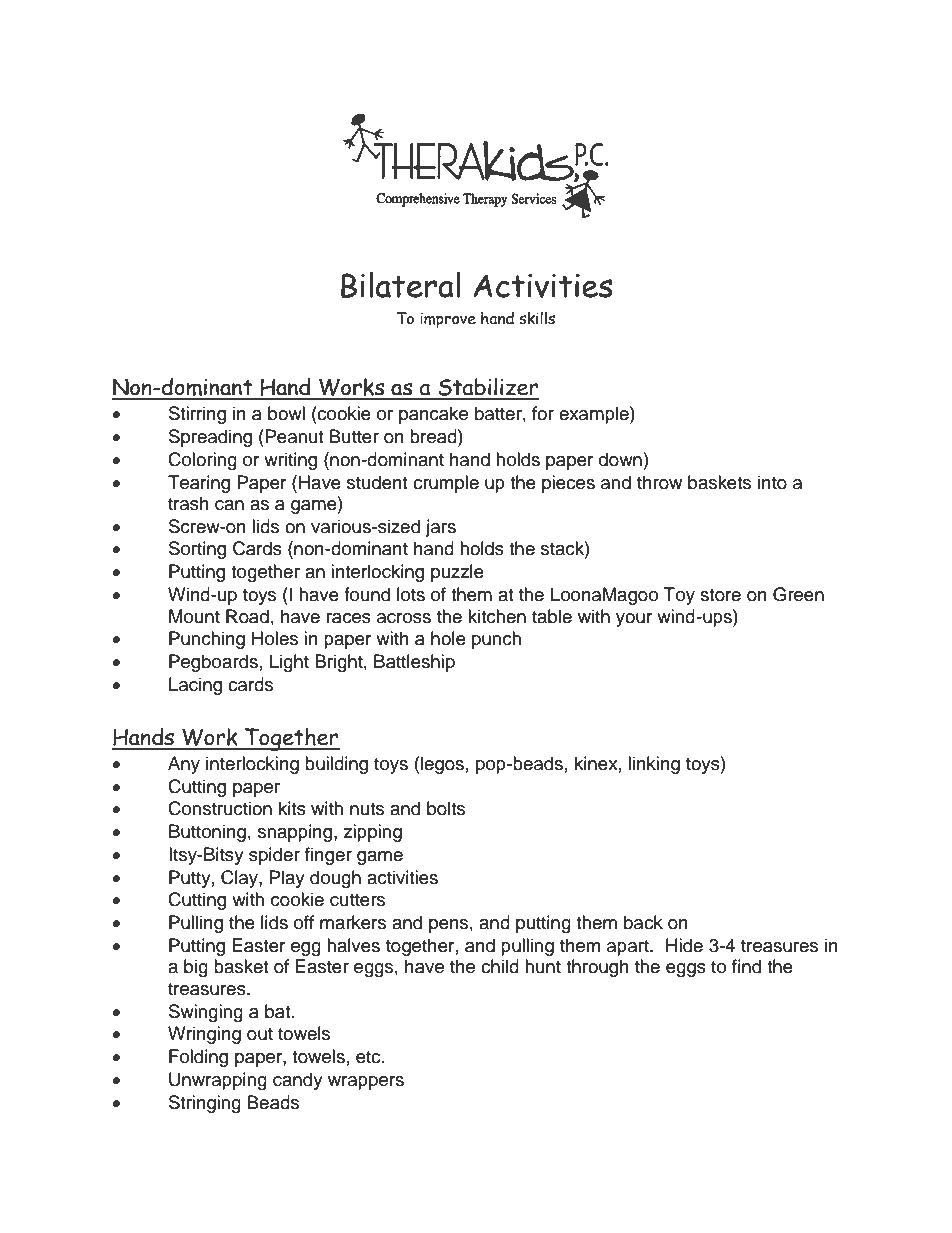  What do you see at coordinates (218, 1081) in the screenshot?
I see `Unwrapping` at bounding box center [218, 1081].
